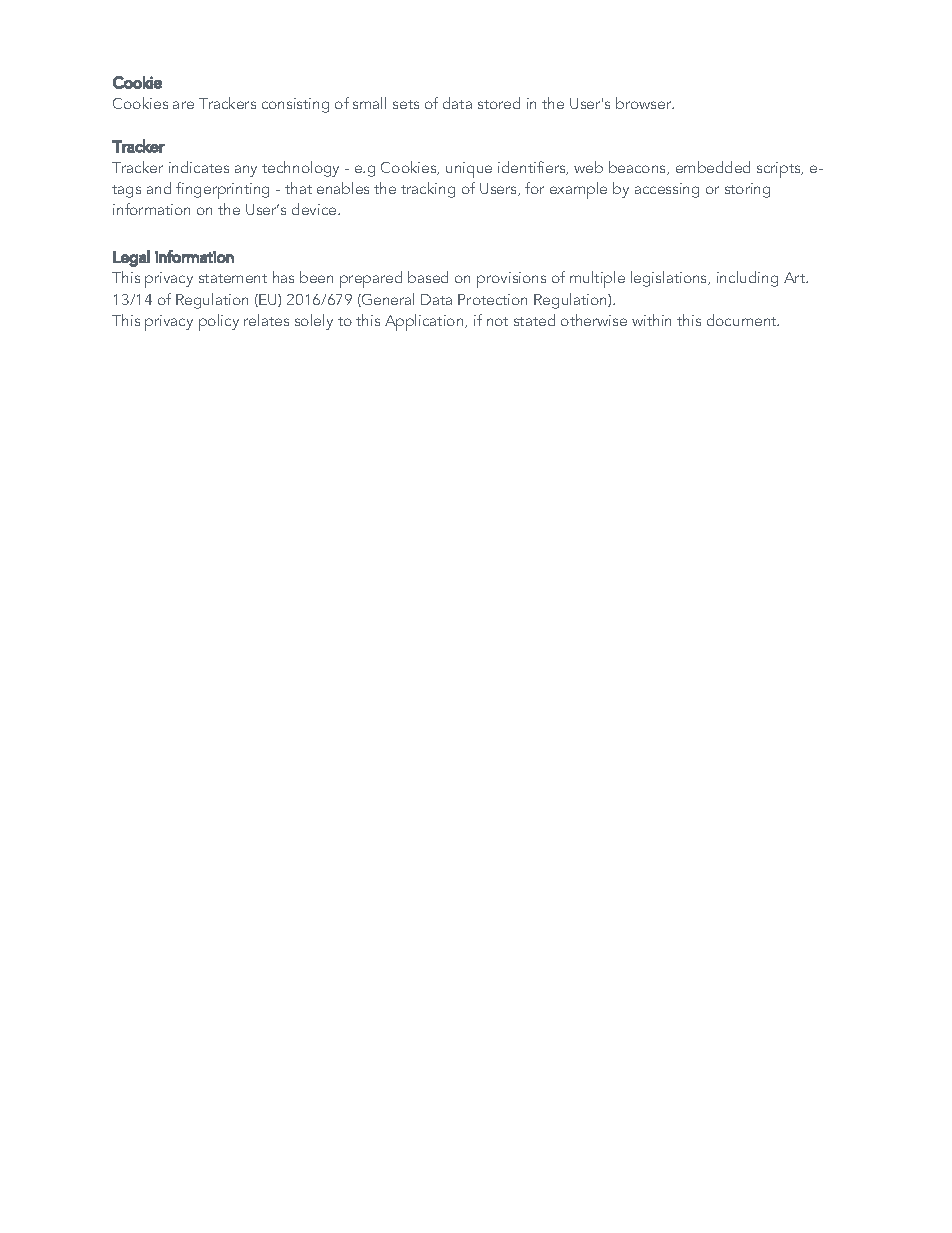  What do you see at coordinates (469, 170) in the screenshot?
I see `unique` at bounding box center [469, 170].
